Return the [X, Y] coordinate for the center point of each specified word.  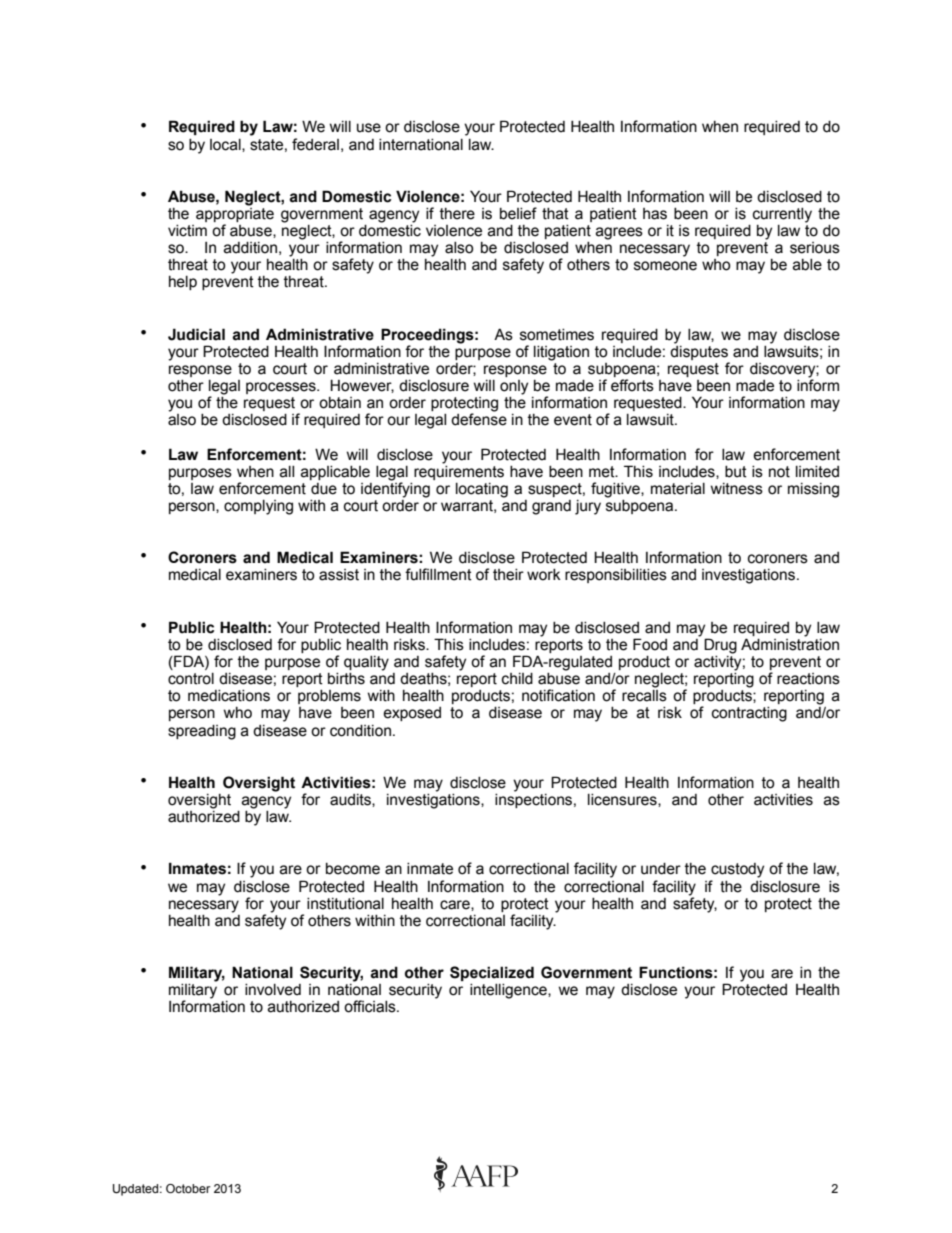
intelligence [509, 991]
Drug [720, 646]
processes [282, 388]
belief [518, 213]
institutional [345, 904]
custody [737, 870]
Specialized [492, 973]
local [226, 145]
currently [782, 215]
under [661, 869]
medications [229, 696]
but [736, 472]
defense [479, 419]
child [517, 679]
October [188, 1188]
